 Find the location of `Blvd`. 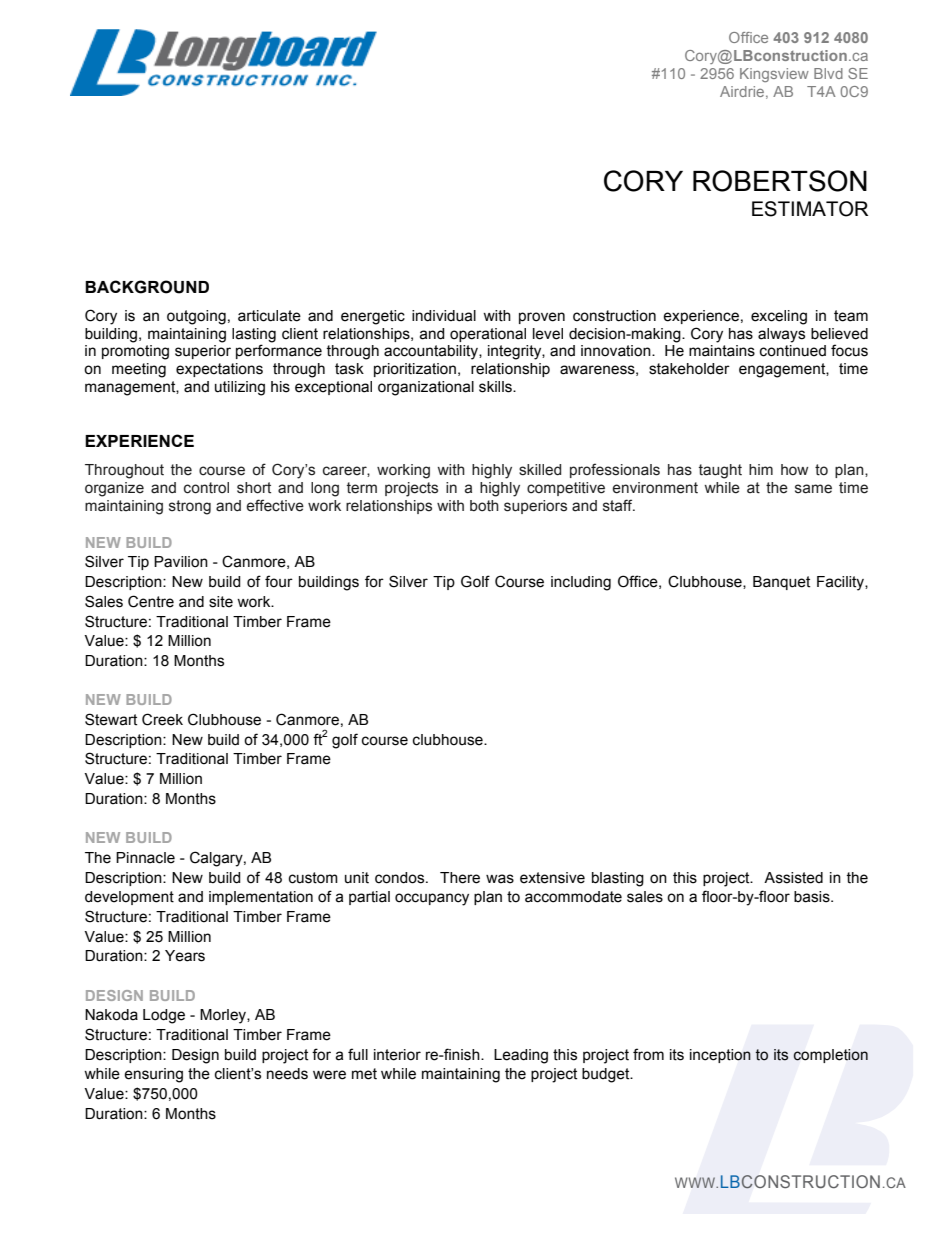

Blvd is located at coordinates (828, 73).
